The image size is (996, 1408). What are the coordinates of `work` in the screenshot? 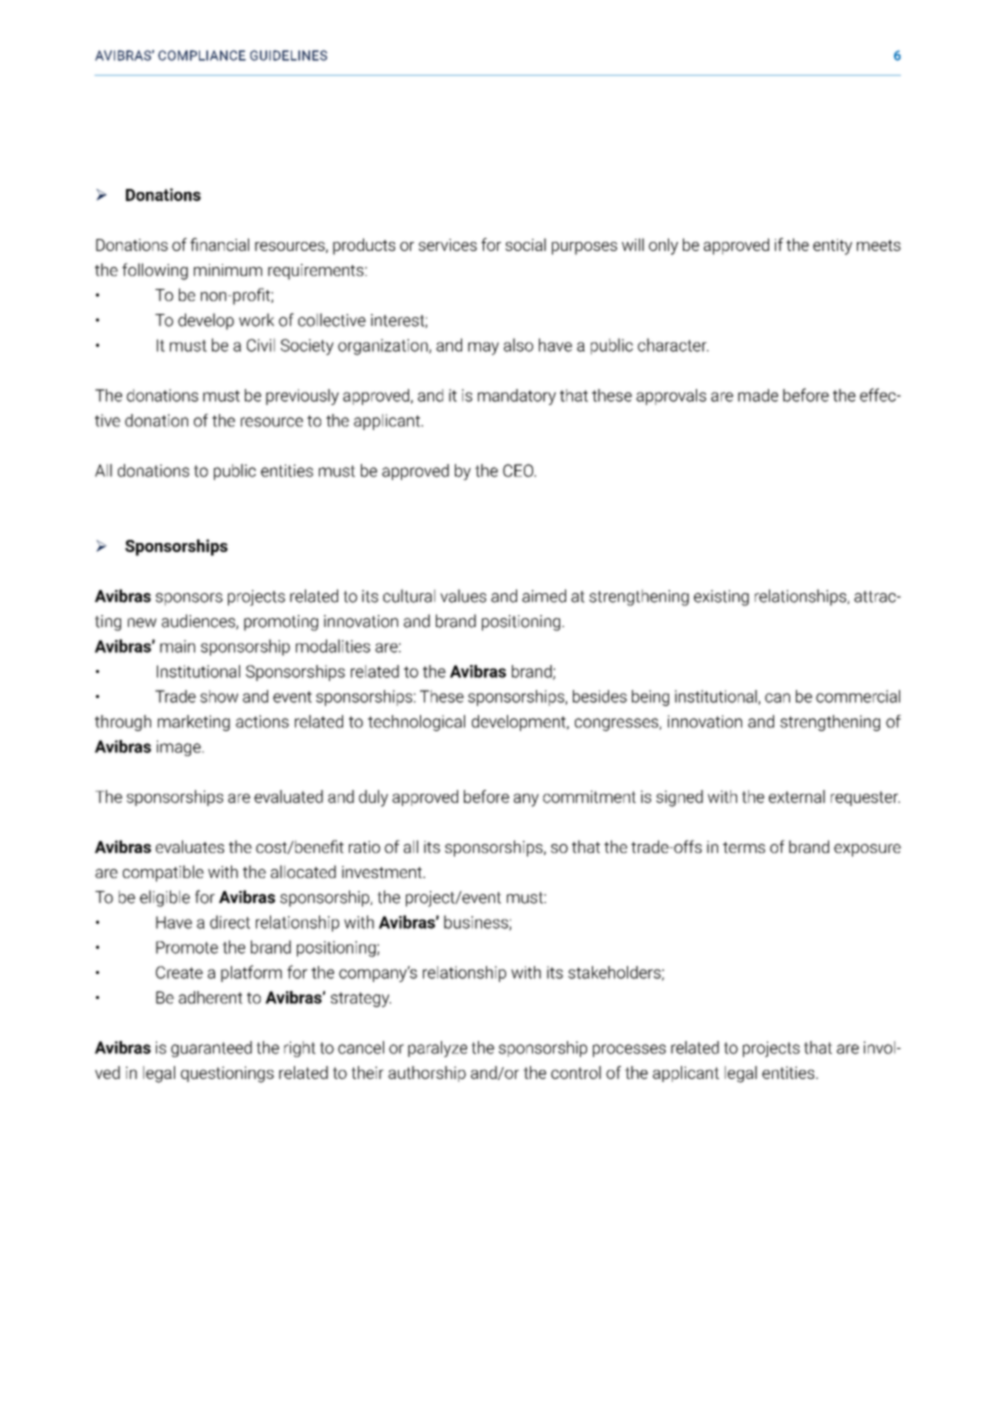 It's located at (256, 320).
